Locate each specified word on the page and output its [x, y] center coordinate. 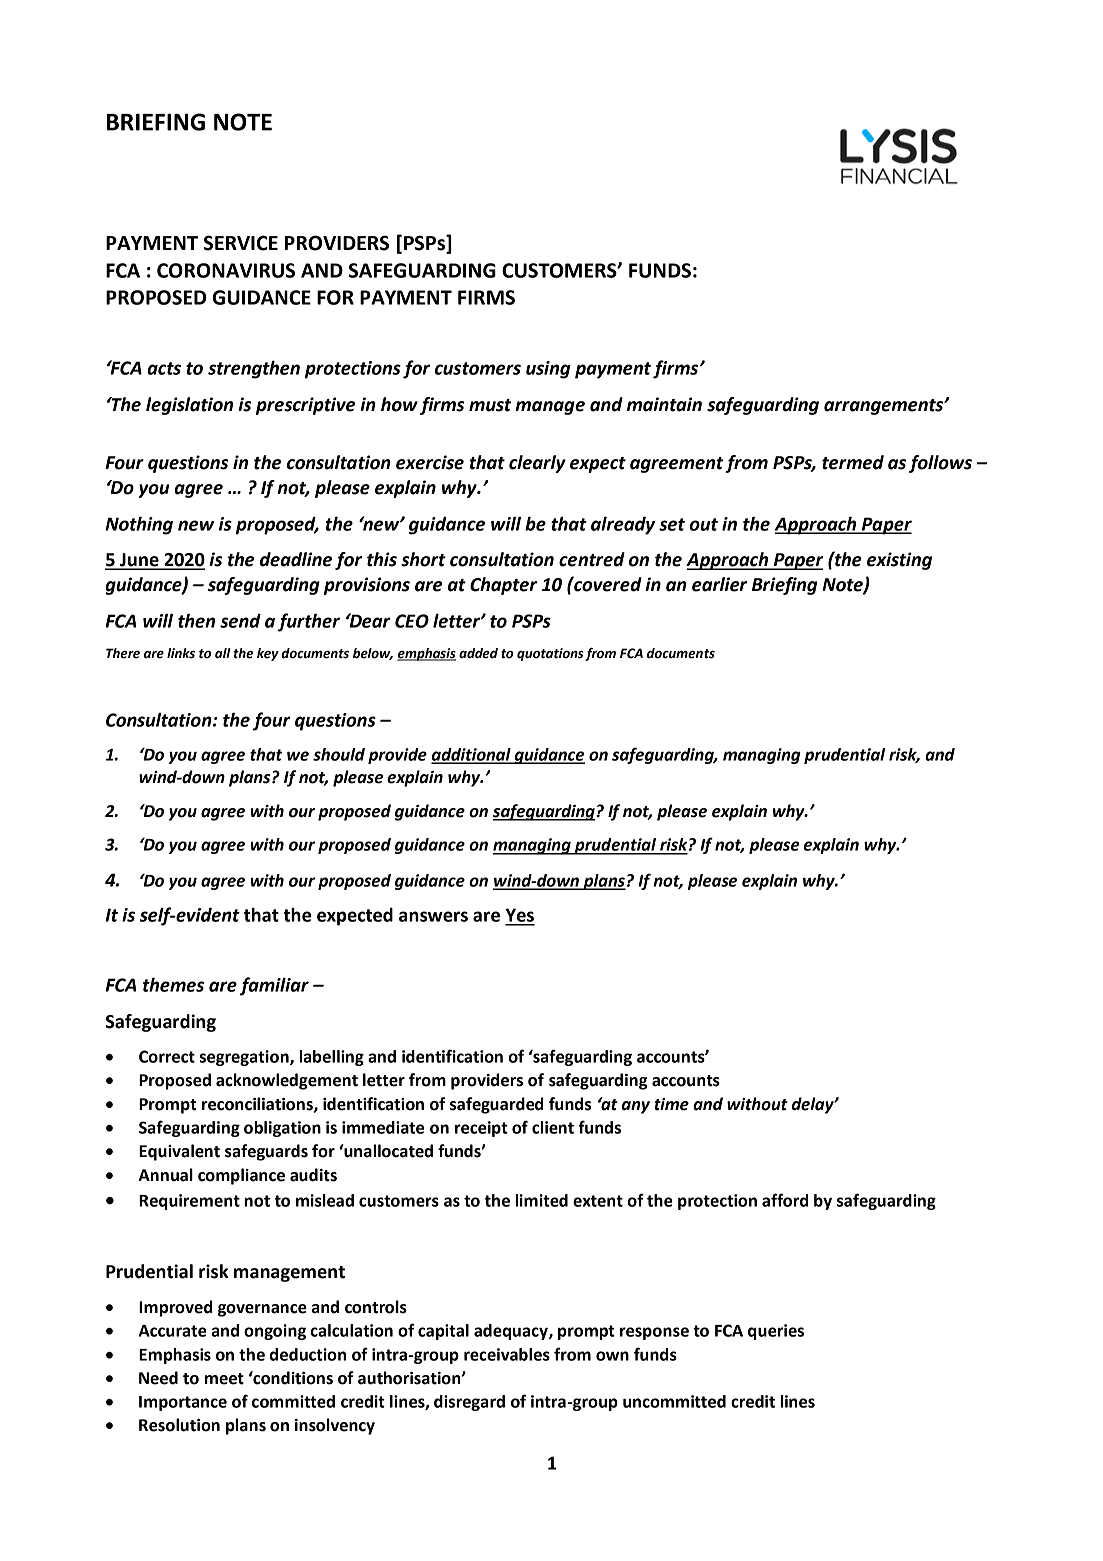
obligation [282, 1129]
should [339, 754]
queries [776, 1332]
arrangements [885, 407]
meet [224, 1379]
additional [472, 755]
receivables [507, 1354]
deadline [296, 559]
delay [814, 1105]
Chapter [503, 586]
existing [899, 561]
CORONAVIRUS [226, 270]
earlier [719, 584]
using [548, 370]
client [553, 1127]
